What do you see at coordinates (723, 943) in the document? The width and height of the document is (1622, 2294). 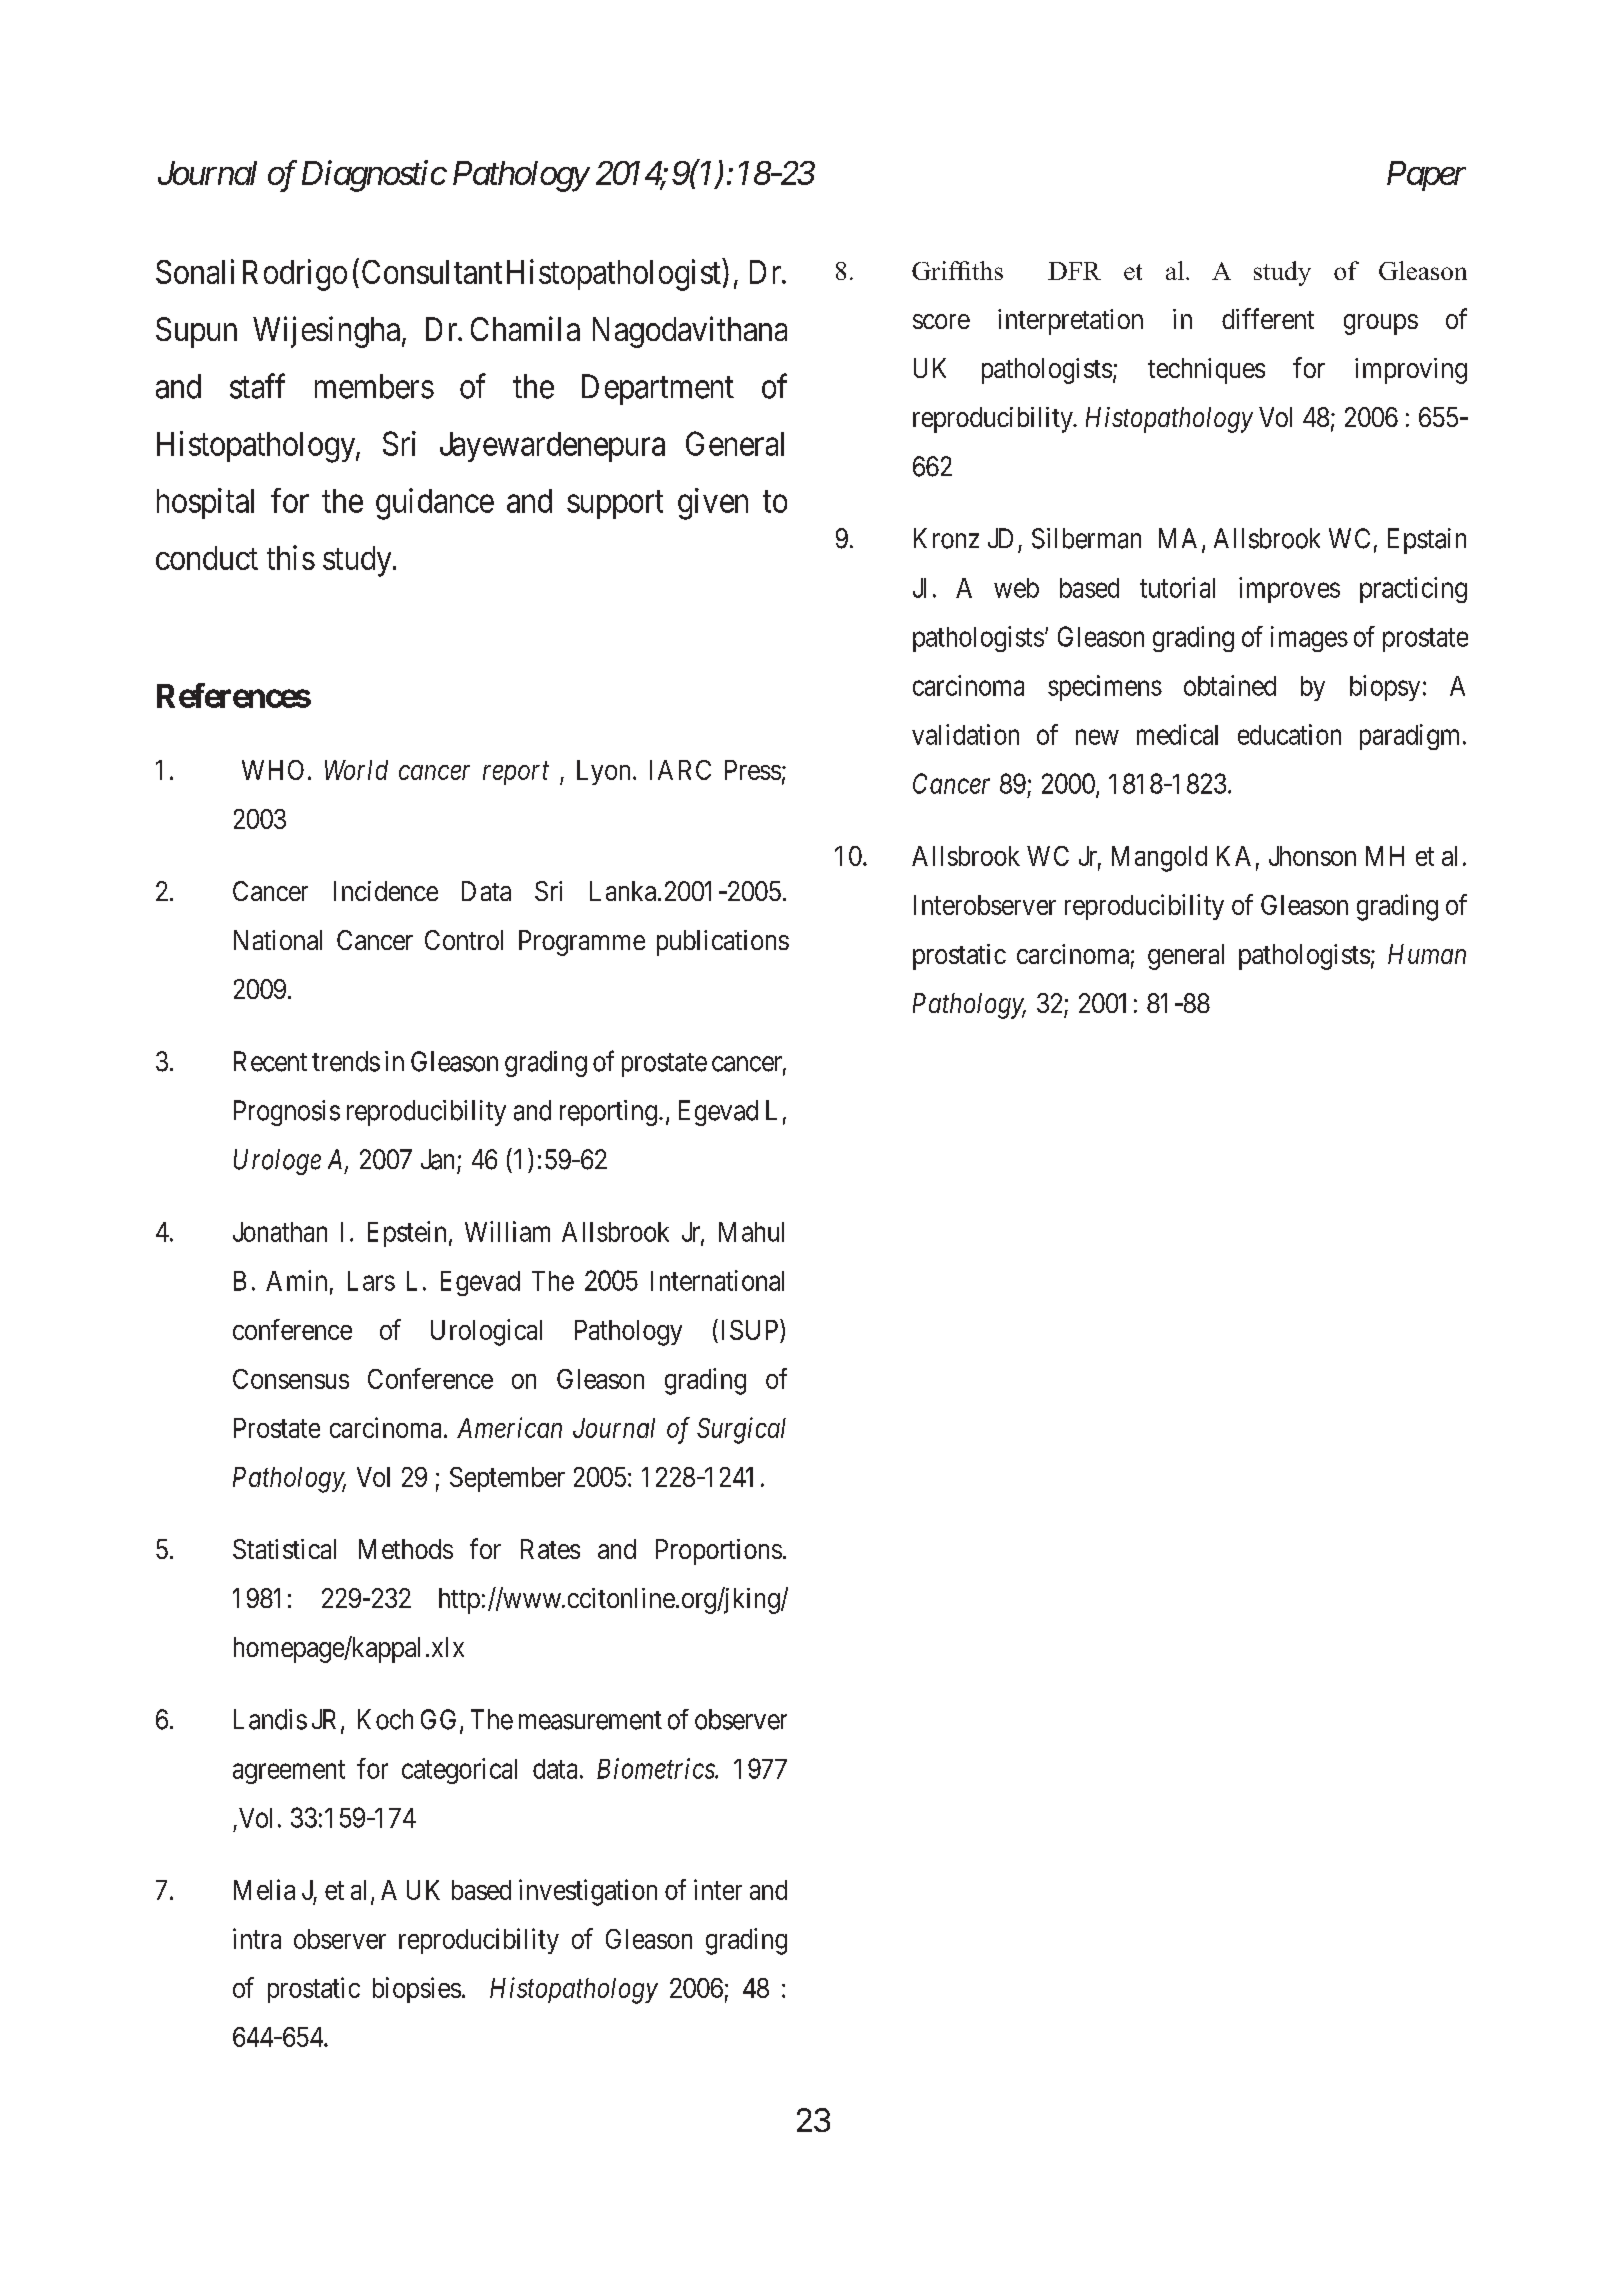 I see `publications` at bounding box center [723, 943].
